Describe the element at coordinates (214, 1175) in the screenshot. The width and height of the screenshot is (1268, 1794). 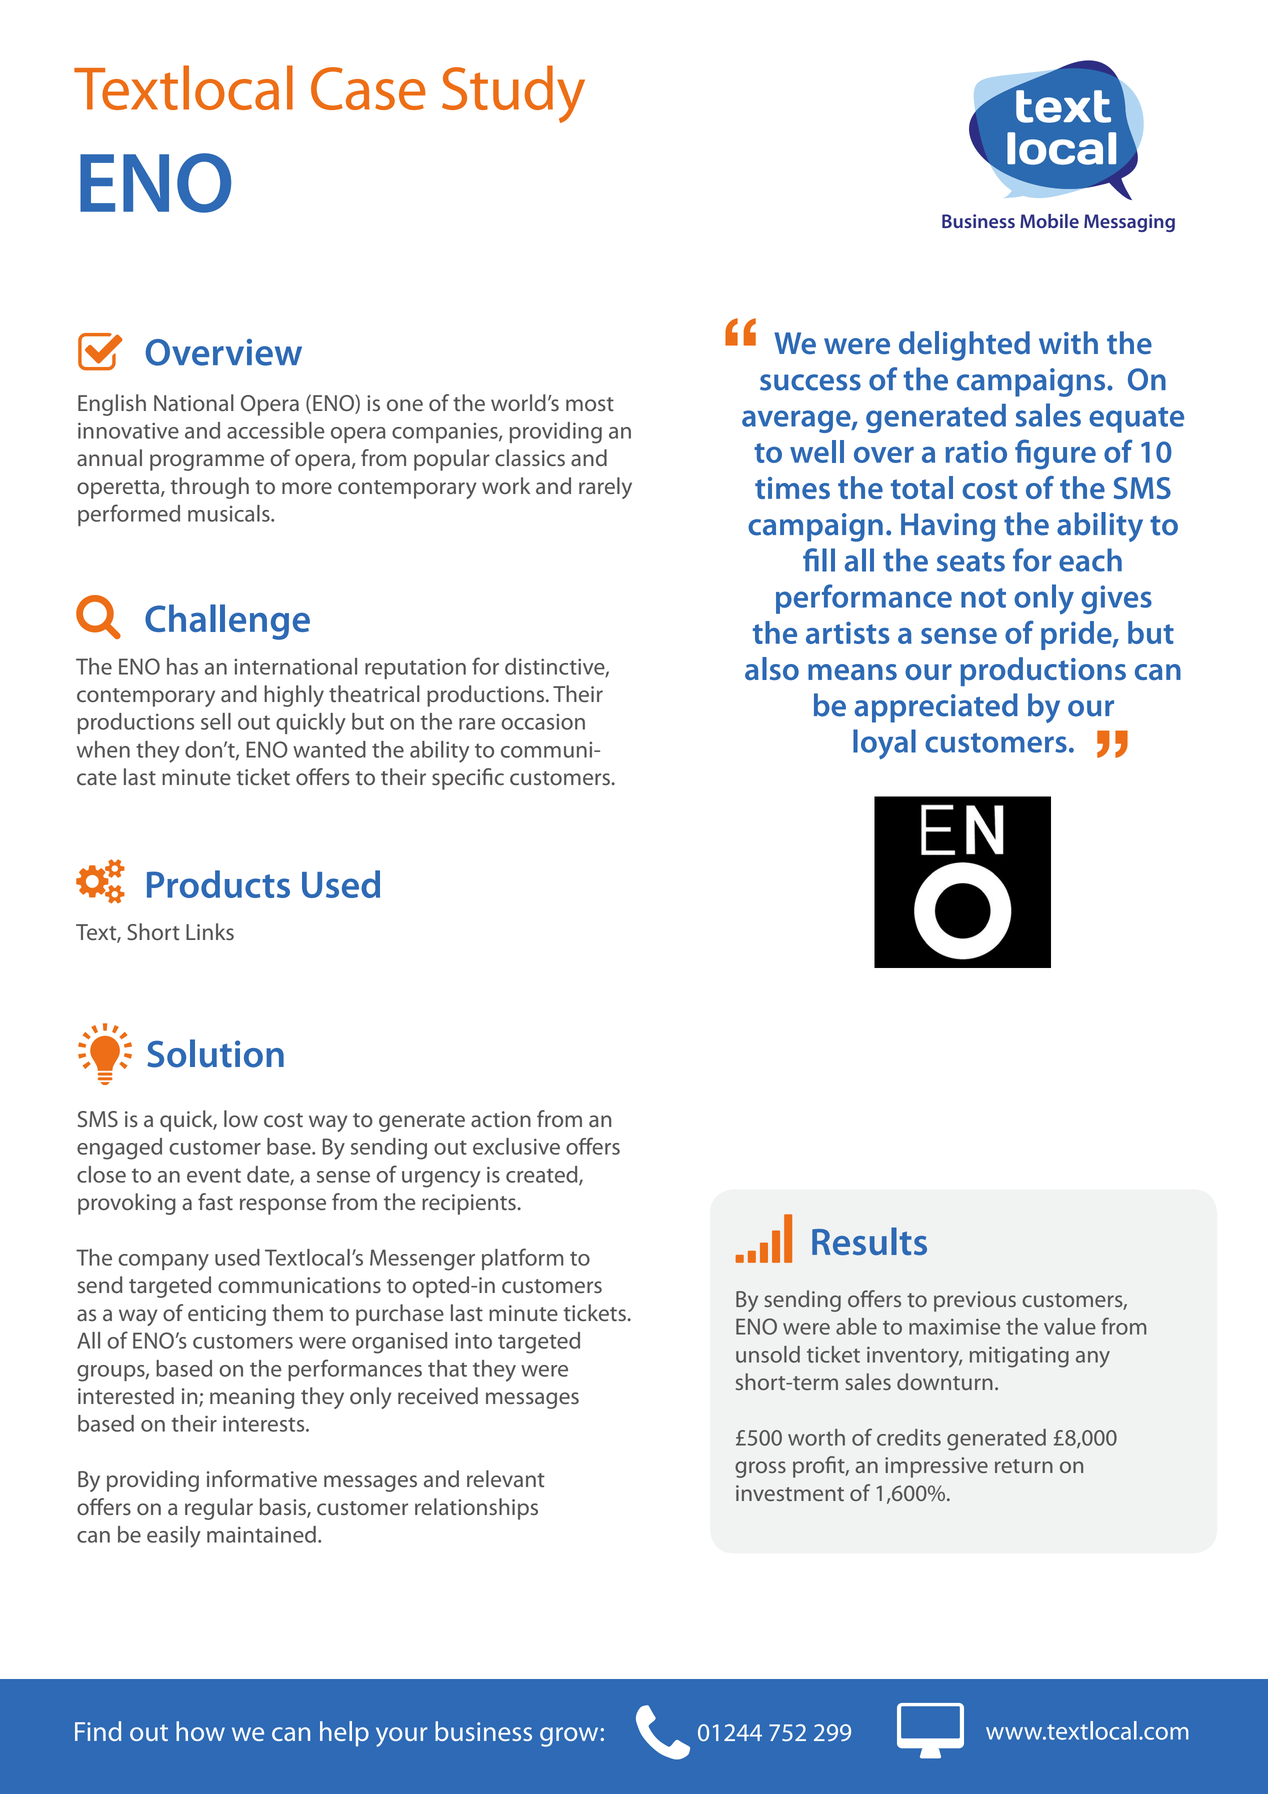
I see `event` at that location.
